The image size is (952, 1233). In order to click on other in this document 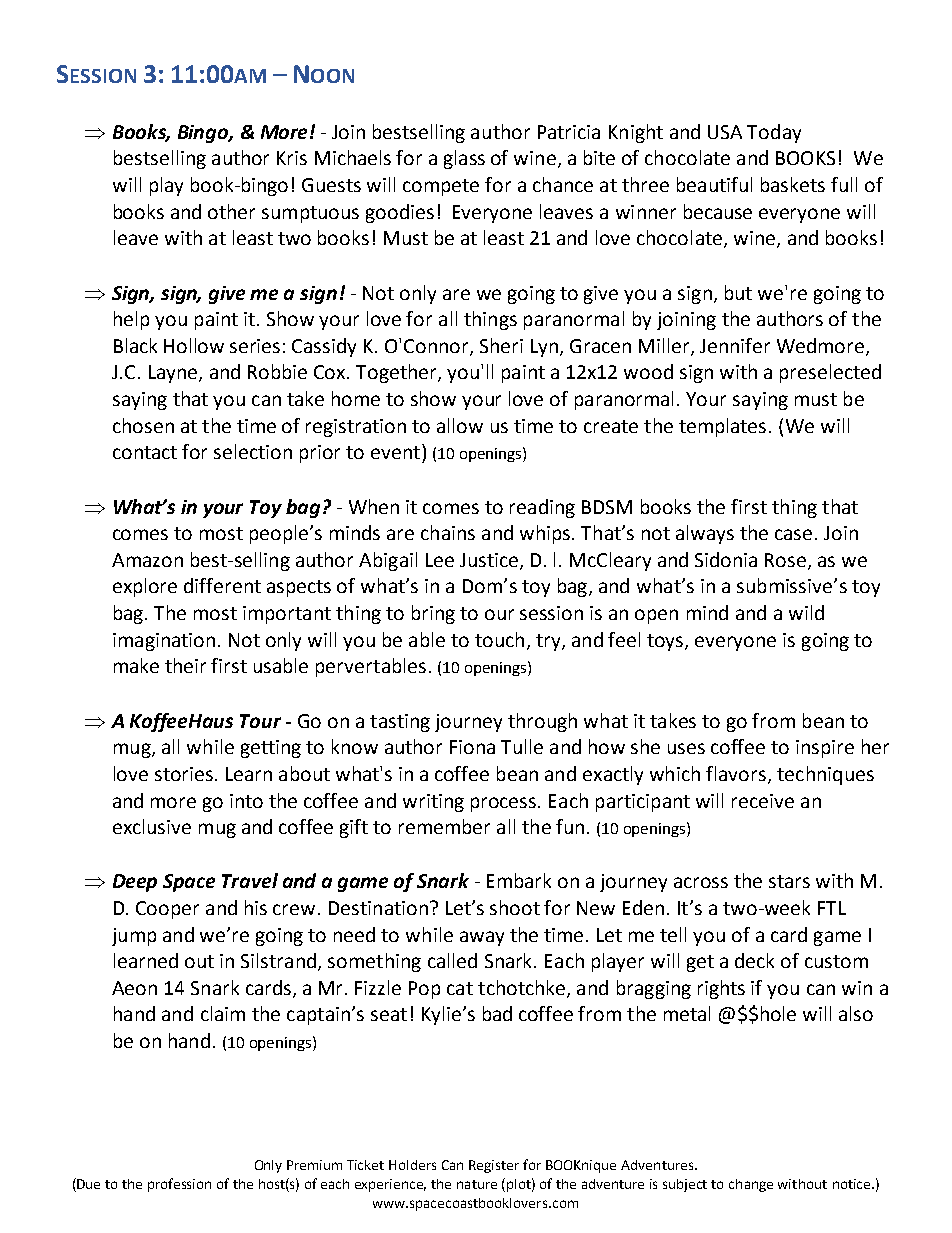, I will do `click(231, 211)`.
